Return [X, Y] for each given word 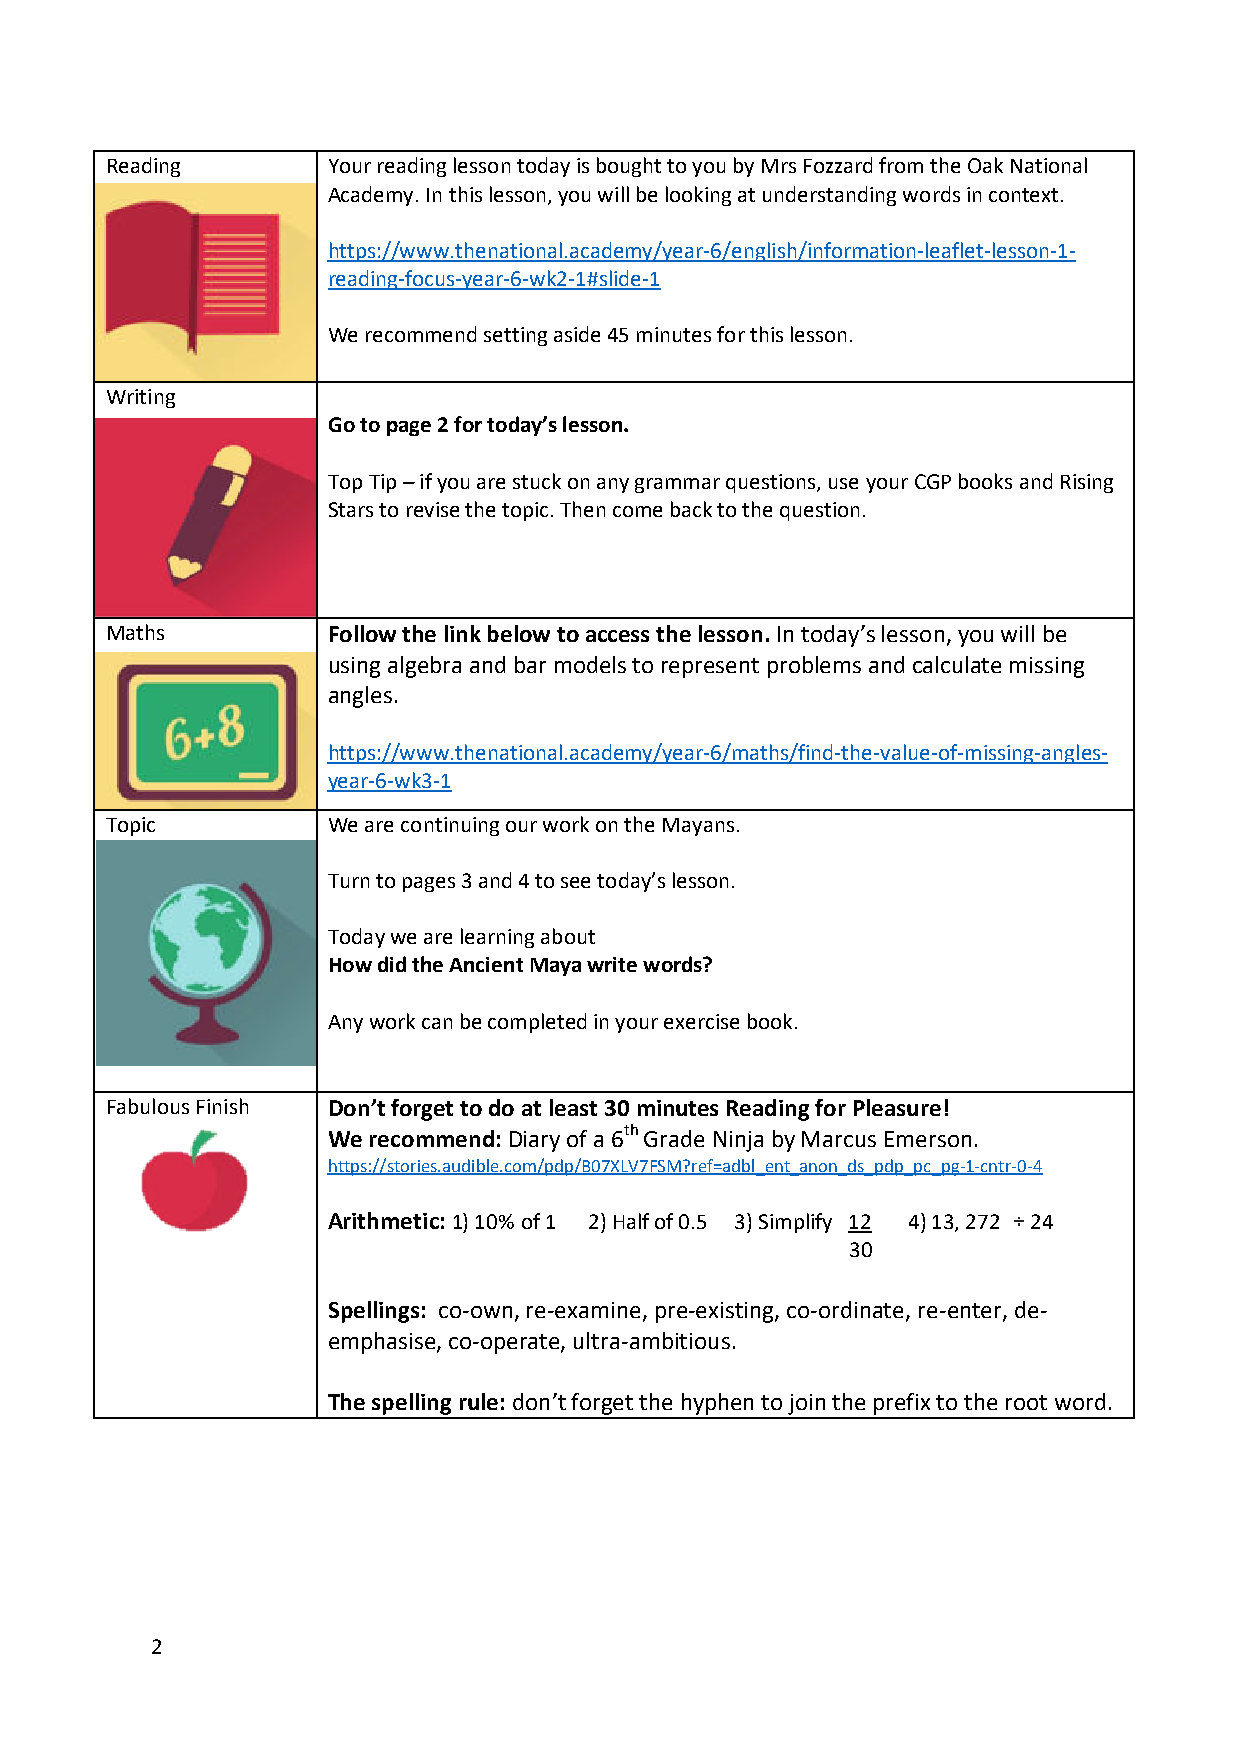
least [573, 1107]
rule [479, 1401]
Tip [382, 483]
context [1023, 195]
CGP [933, 481]
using [355, 667]
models [590, 664]
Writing [141, 398]
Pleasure [897, 1107]
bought [629, 167]
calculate [957, 664]
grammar [677, 485]
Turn [348, 881]
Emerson [928, 1139]
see [575, 882]
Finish [222, 1106]
